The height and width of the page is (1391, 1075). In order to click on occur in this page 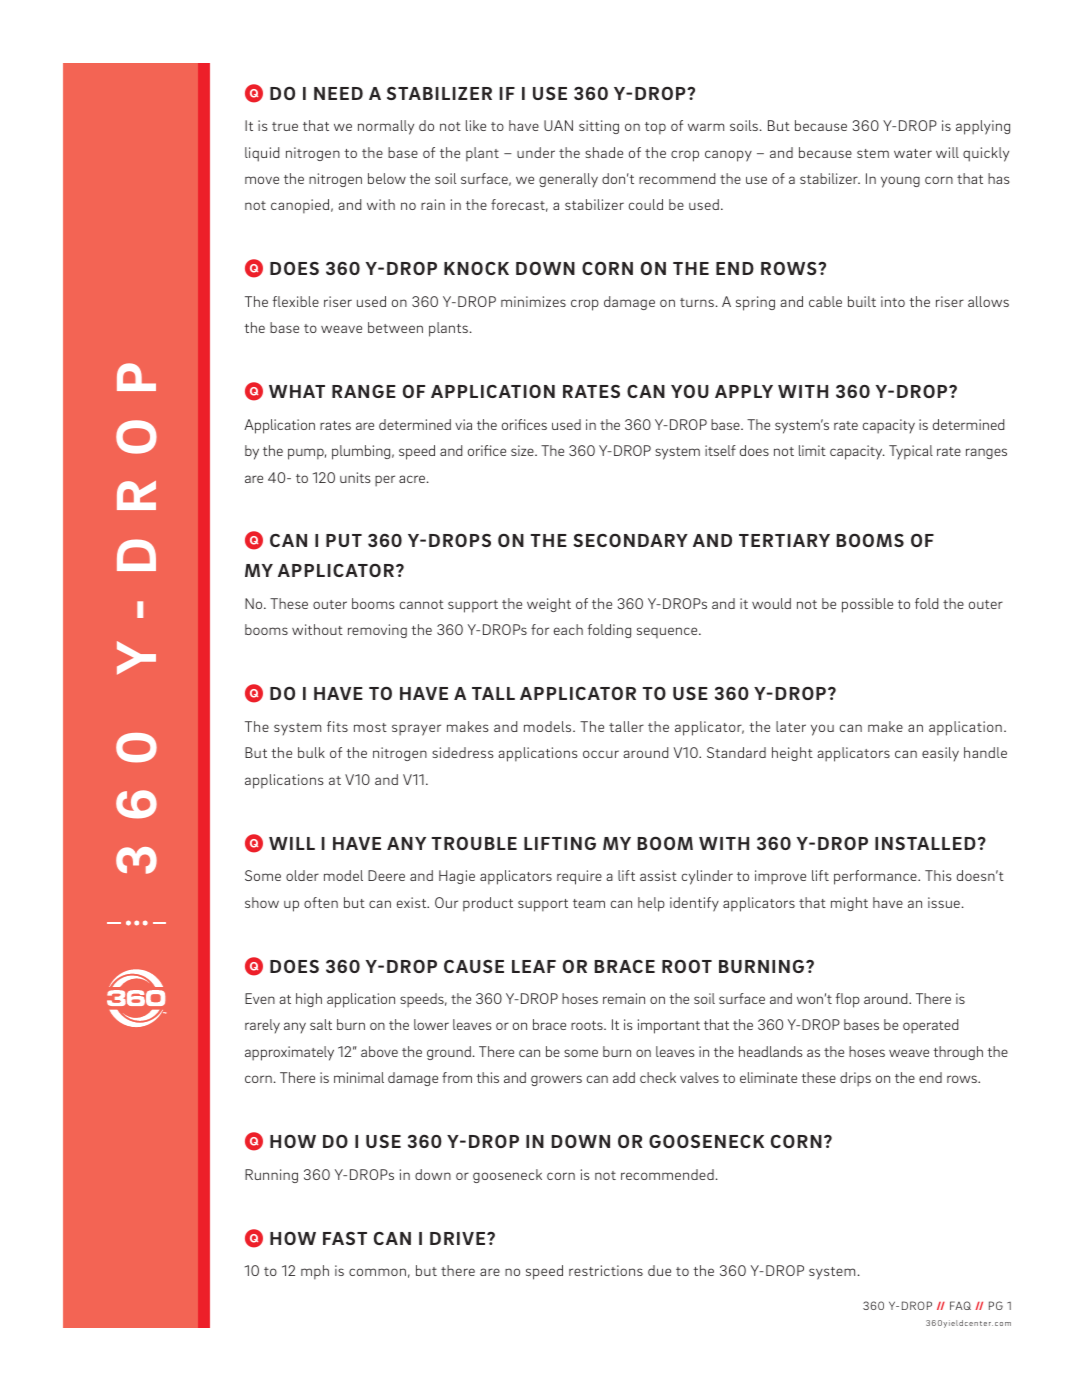, I will do `click(601, 754)`.
